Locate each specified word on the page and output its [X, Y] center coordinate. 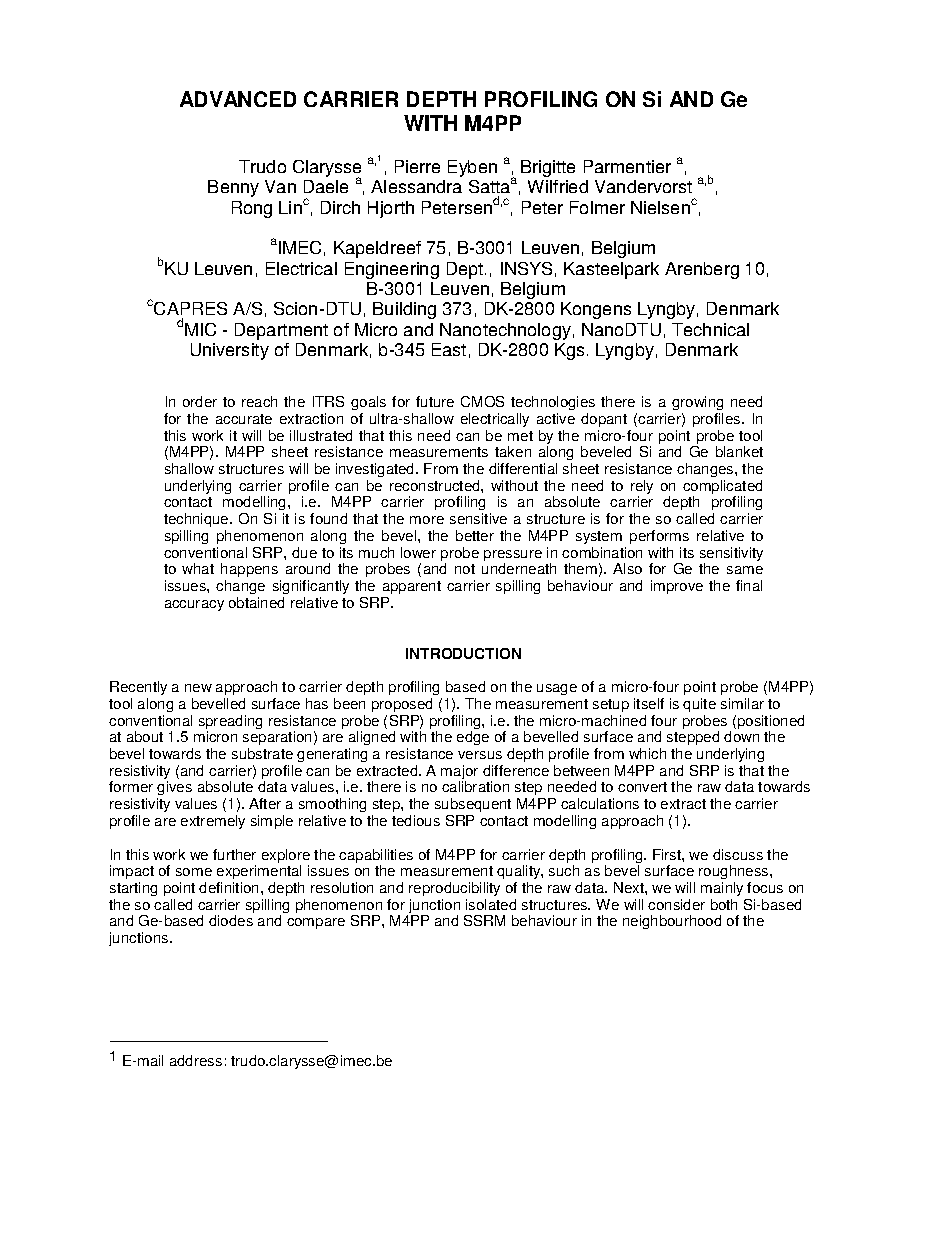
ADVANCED [238, 99]
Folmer [597, 207]
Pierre [417, 166]
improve [677, 587]
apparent [412, 587]
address [196, 1060]
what [198, 568]
